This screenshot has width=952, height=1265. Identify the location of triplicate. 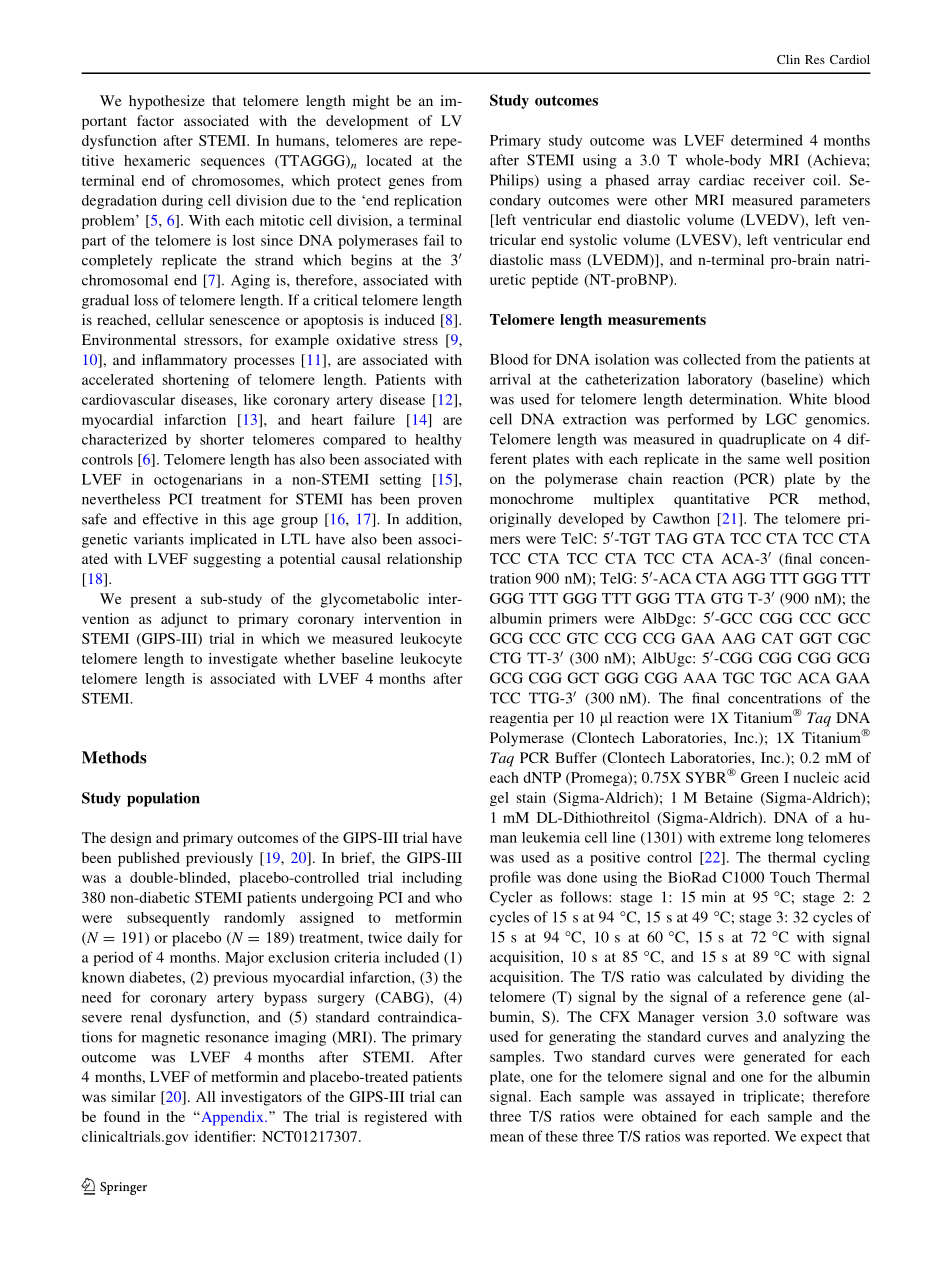
(772, 1097).
